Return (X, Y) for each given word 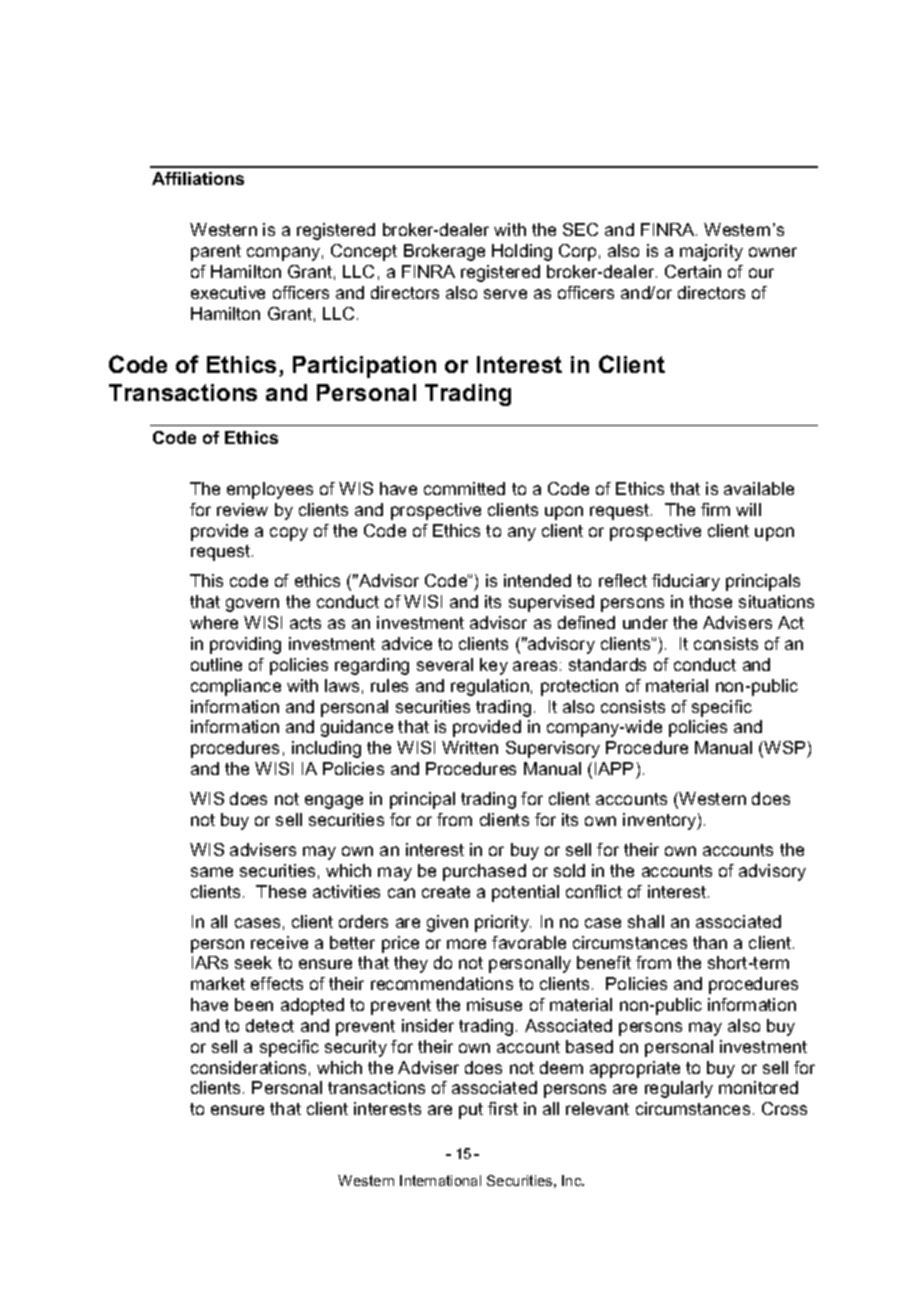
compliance (236, 687)
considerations (248, 1067)
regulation (490, 687)
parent (216, 253)
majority (711, 252)
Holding (522, 252)
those (710, 601)
